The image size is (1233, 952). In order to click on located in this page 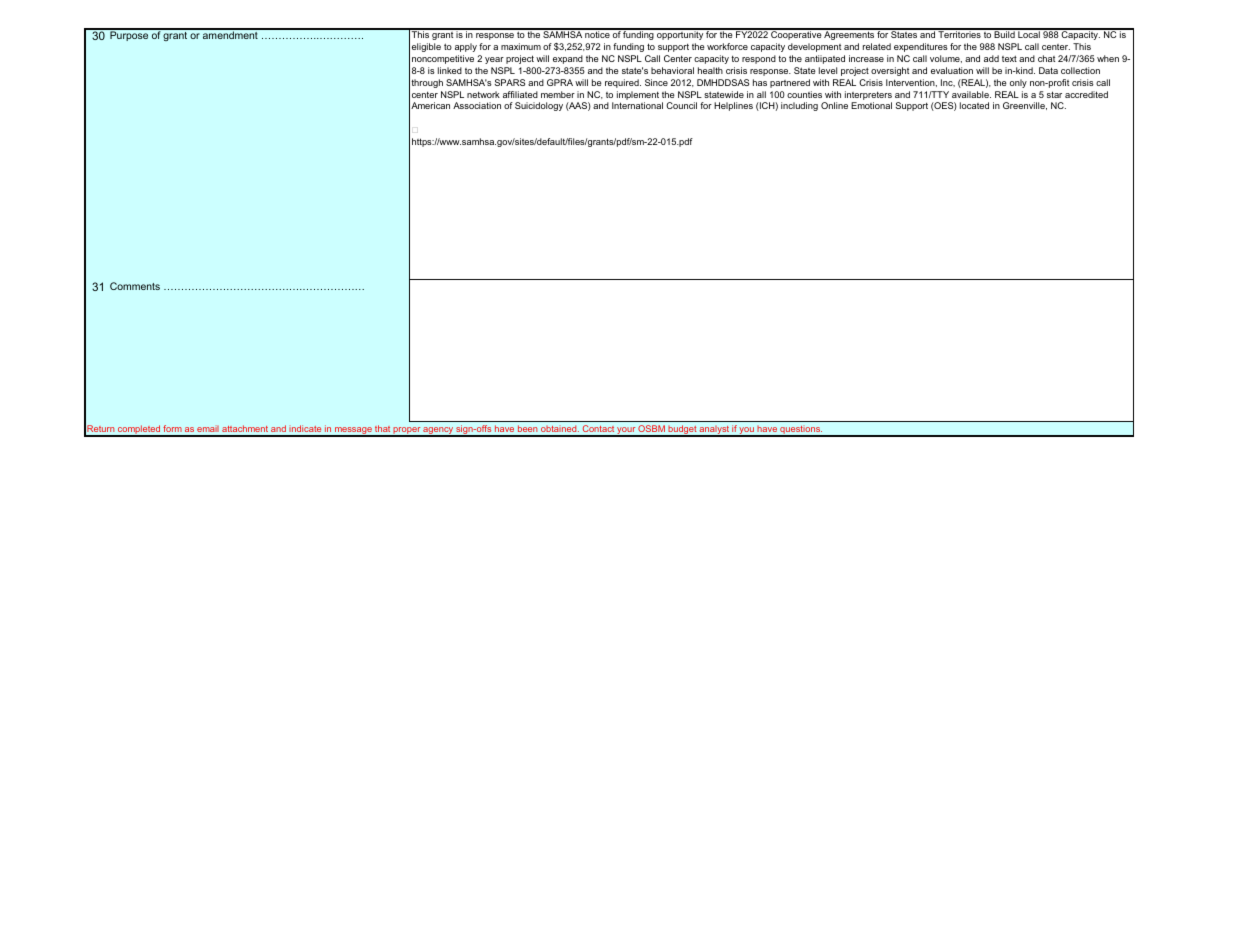, I will do `click(974, 105)`.
